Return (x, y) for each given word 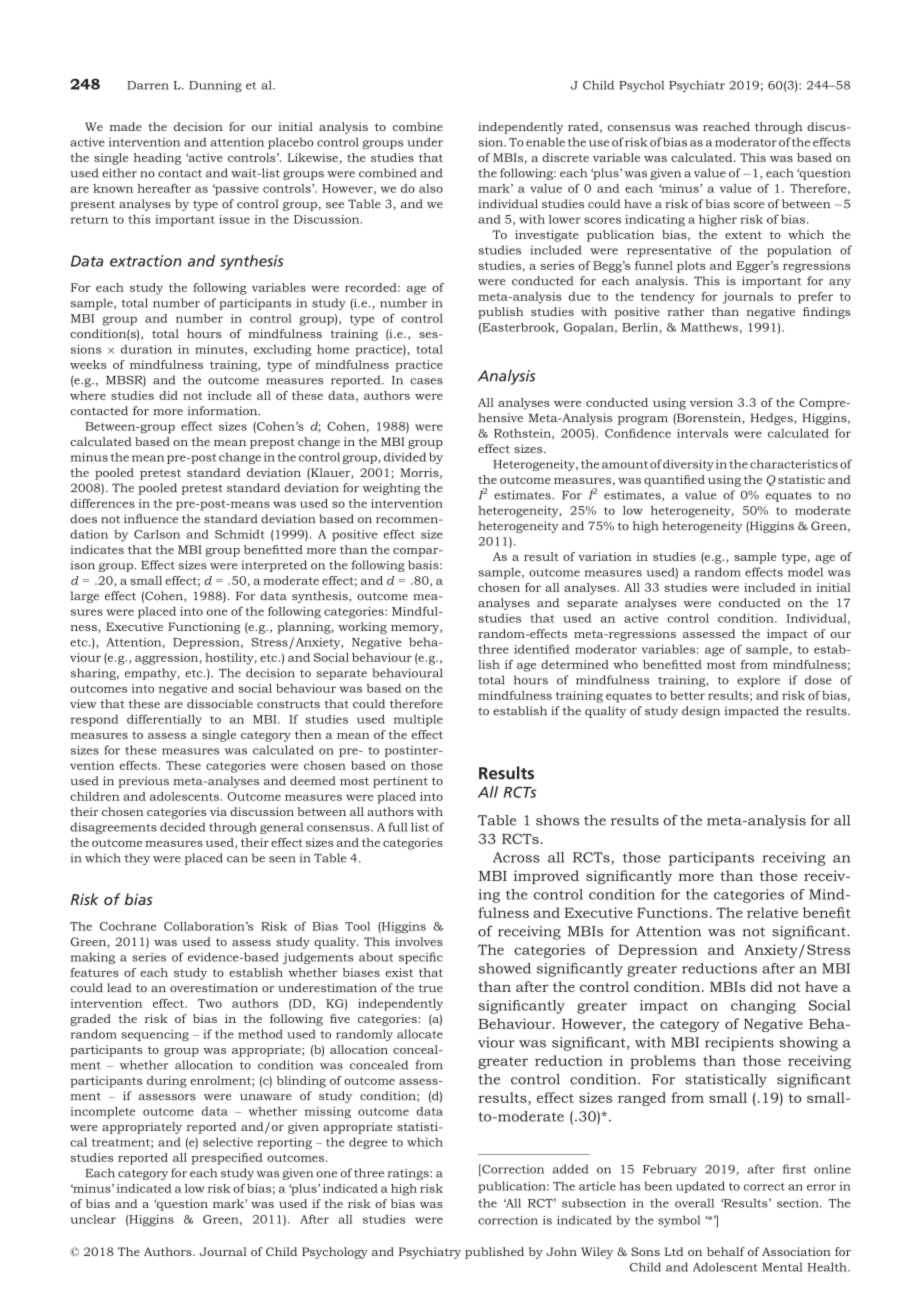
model (805, 572)
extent (743, 235)
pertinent (400, 782)
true (431, 988)
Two (210, 1003)
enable (545, 142)
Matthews (709, 327)
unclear (93, 1219)
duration (146, 349)
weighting (391, 489)
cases (426, 381)
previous (143, 782)
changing (763, 1007)
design (701, 712)
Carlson (157, 534)
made (126, 126)
